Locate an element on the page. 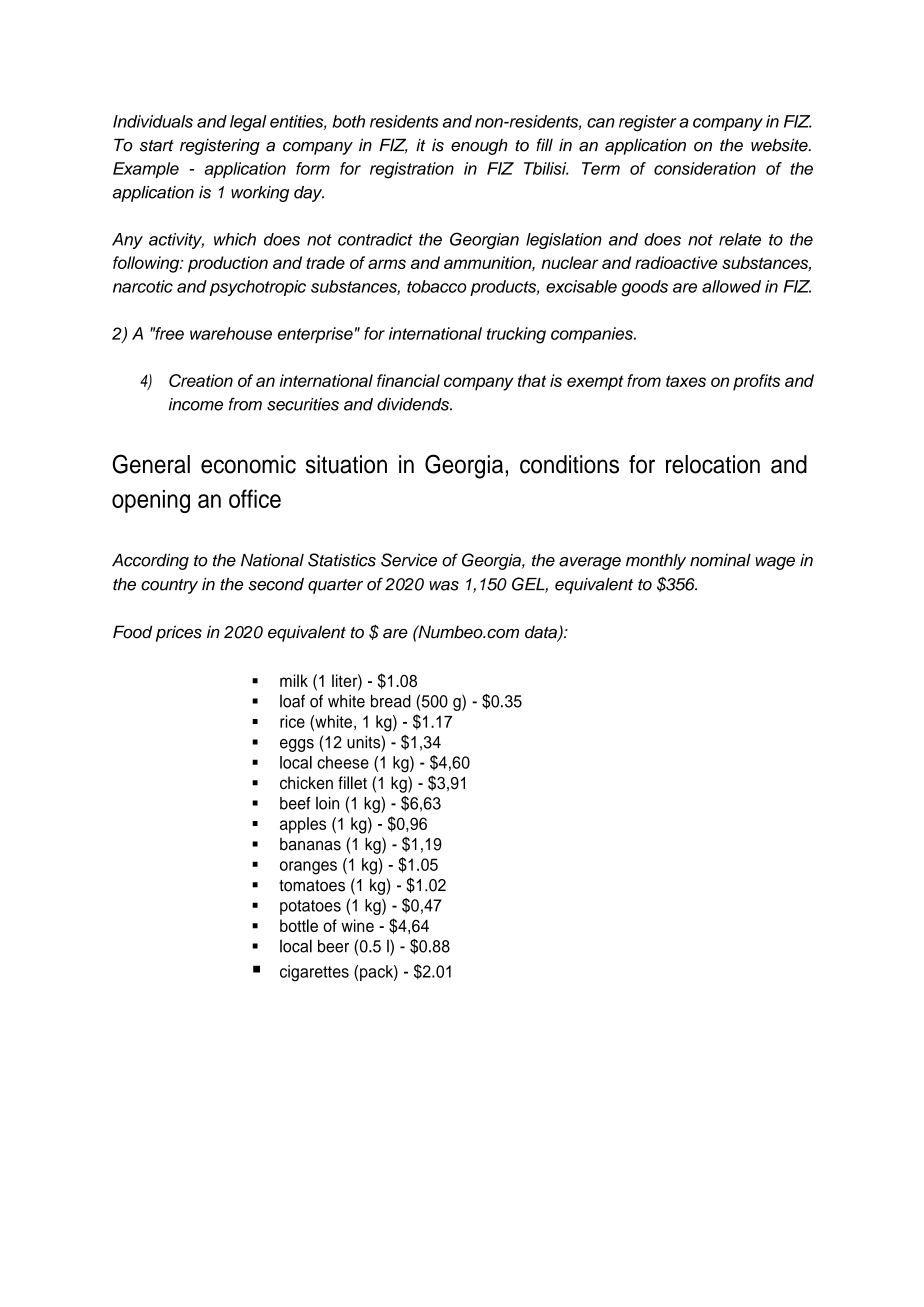 The width and height of the page is (924, 1307). consideration is located at coordinates (705, 168).
